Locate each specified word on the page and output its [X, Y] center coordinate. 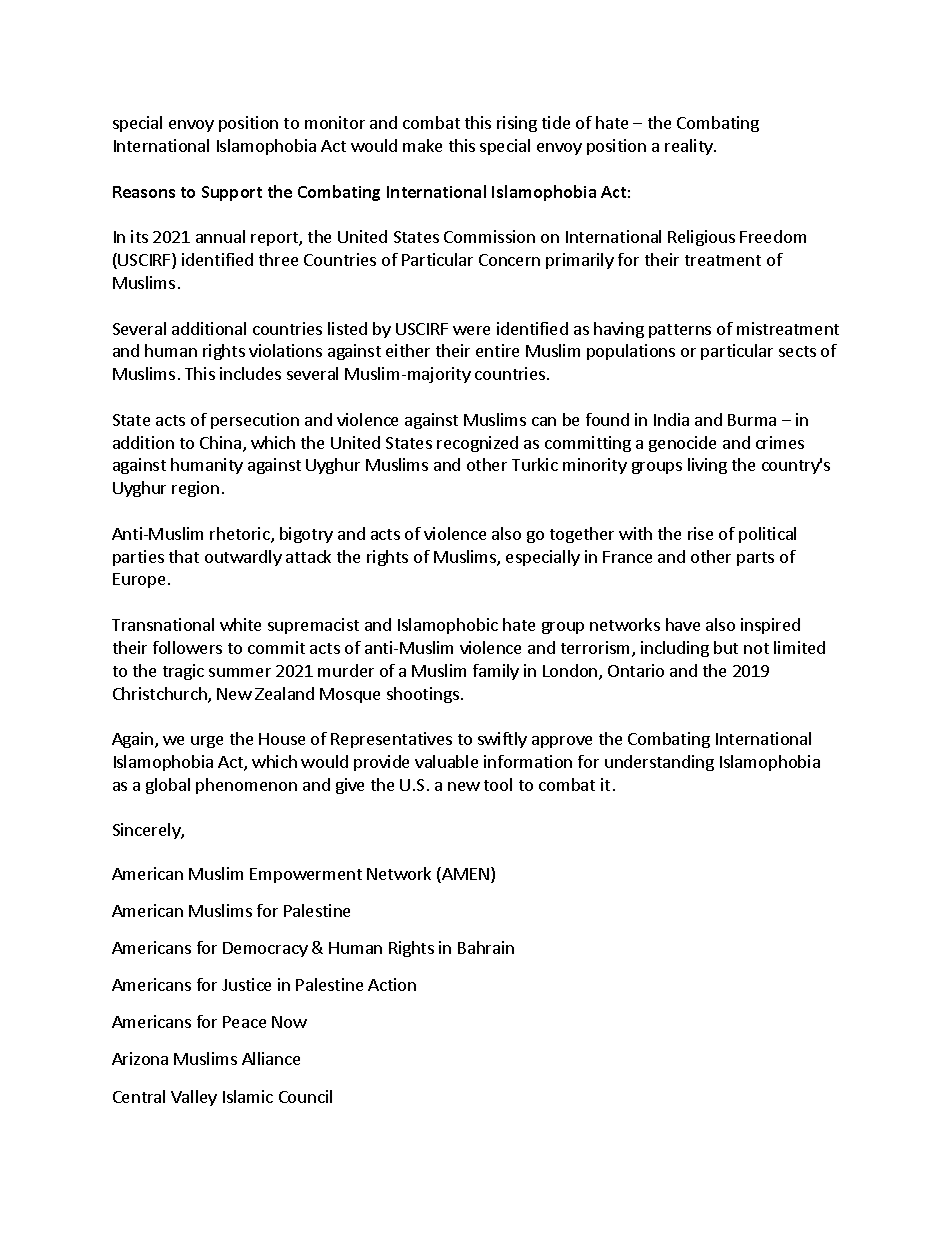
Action [392, 984]
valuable [446, 761]
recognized [477, 444]
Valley [194, 1098]
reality [690, 147]
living [707, 466]
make [422, 145]
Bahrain [486, 947]
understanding [659, 763]
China [222, 444]
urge [207, 742]
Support [232, 193]
